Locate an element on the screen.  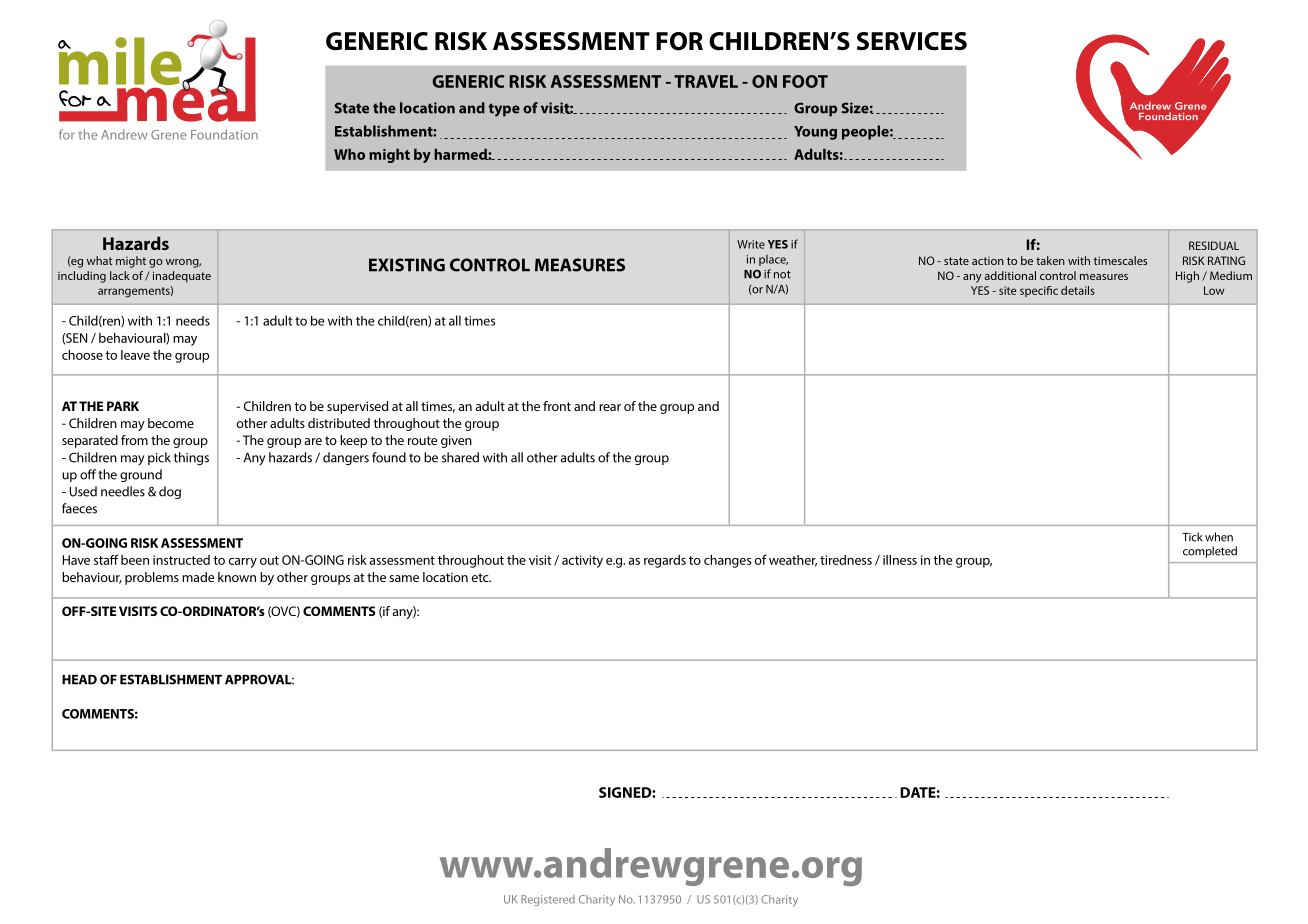
Write is located at coordinates (751, 244).
